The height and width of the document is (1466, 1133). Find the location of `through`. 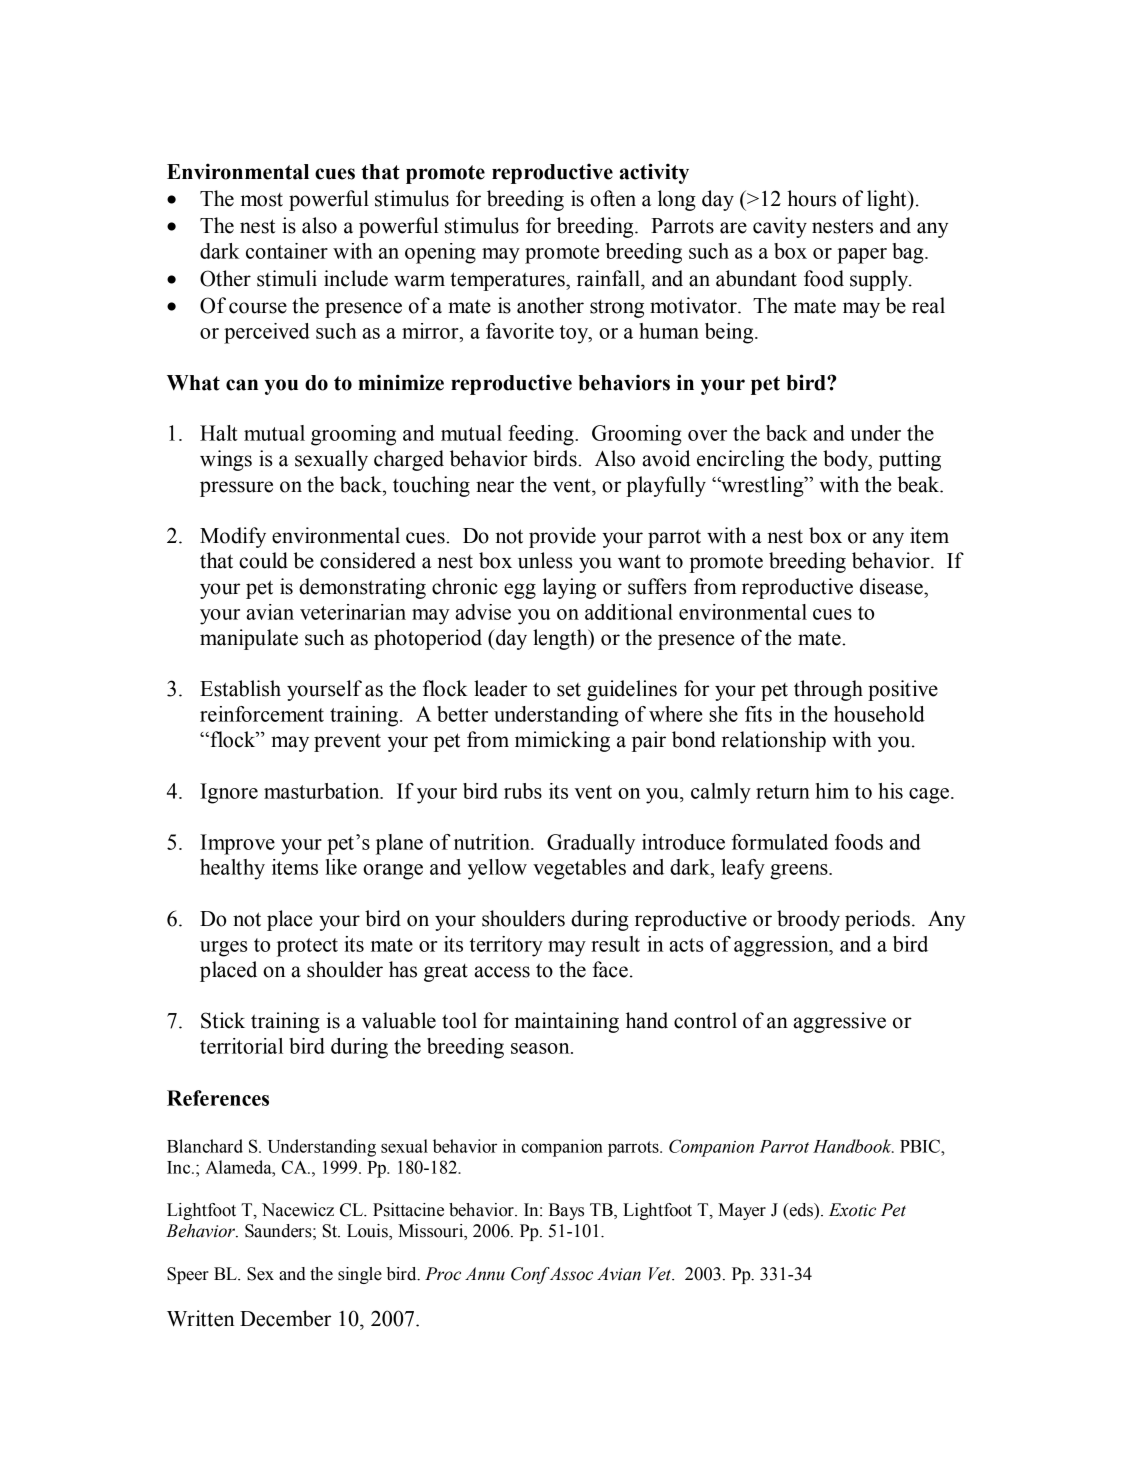

through is located at coordinates (828, 690).
